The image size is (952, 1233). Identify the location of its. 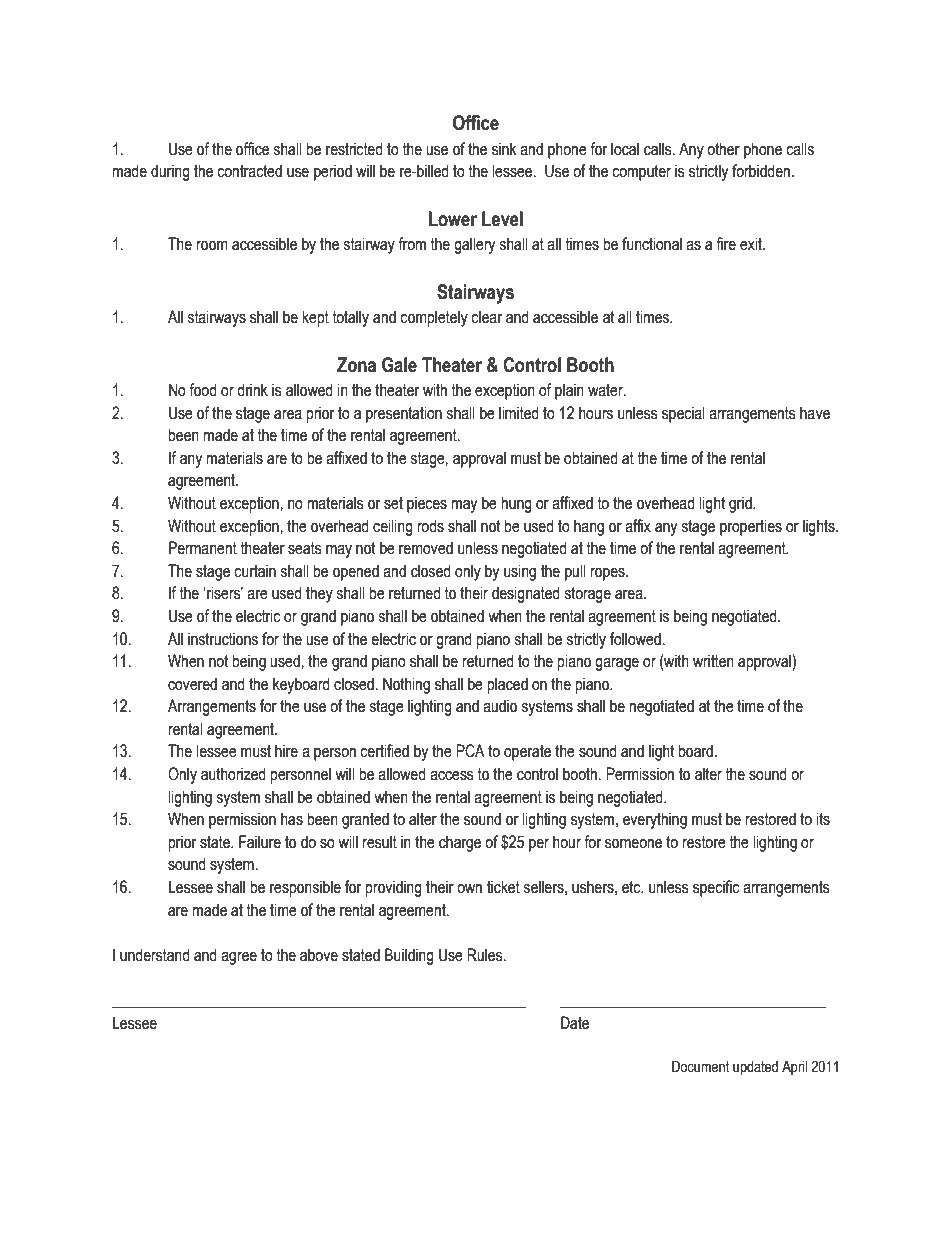
(823, 819).
